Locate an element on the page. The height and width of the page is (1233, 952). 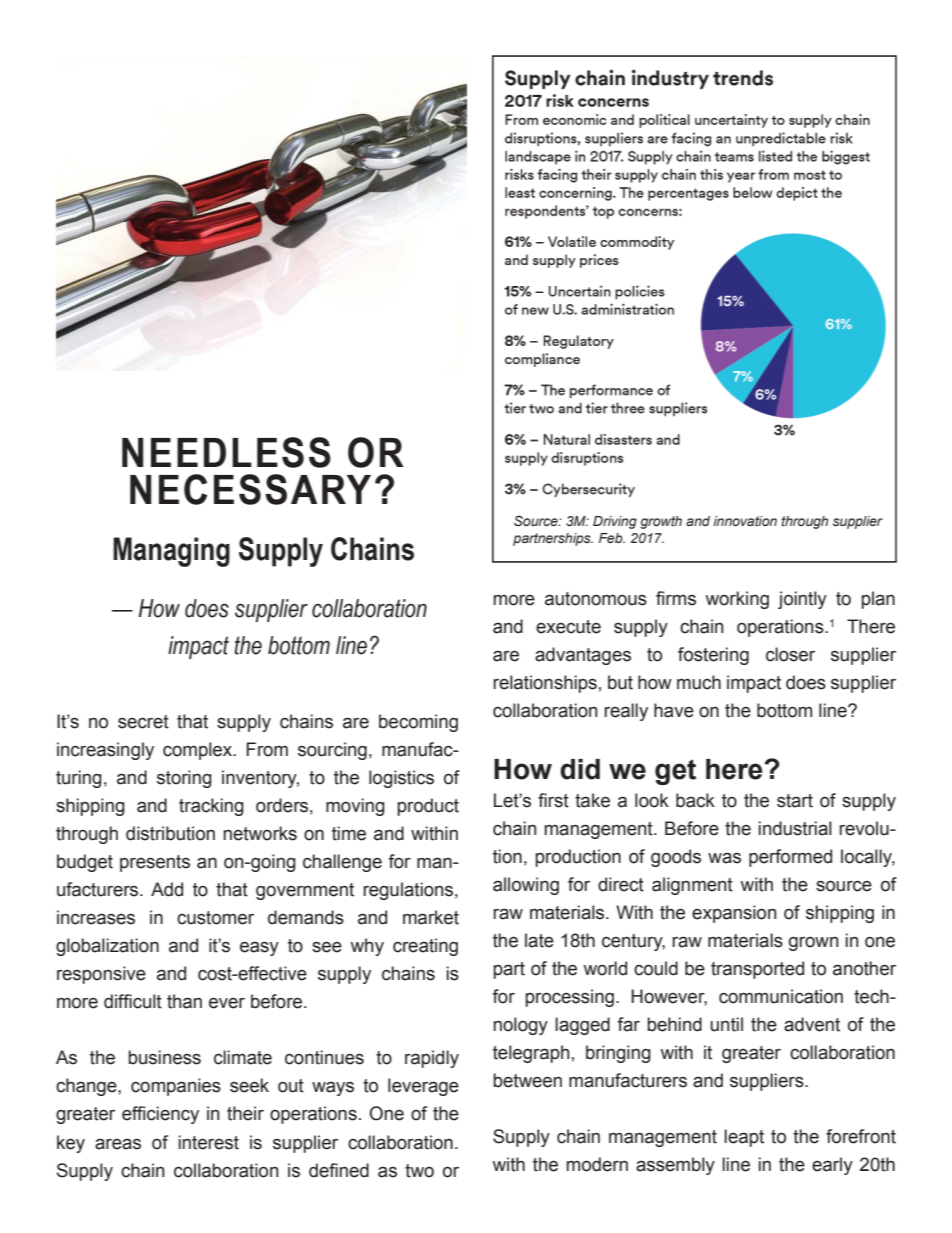
Driving is located at coordinates (615, 522).
